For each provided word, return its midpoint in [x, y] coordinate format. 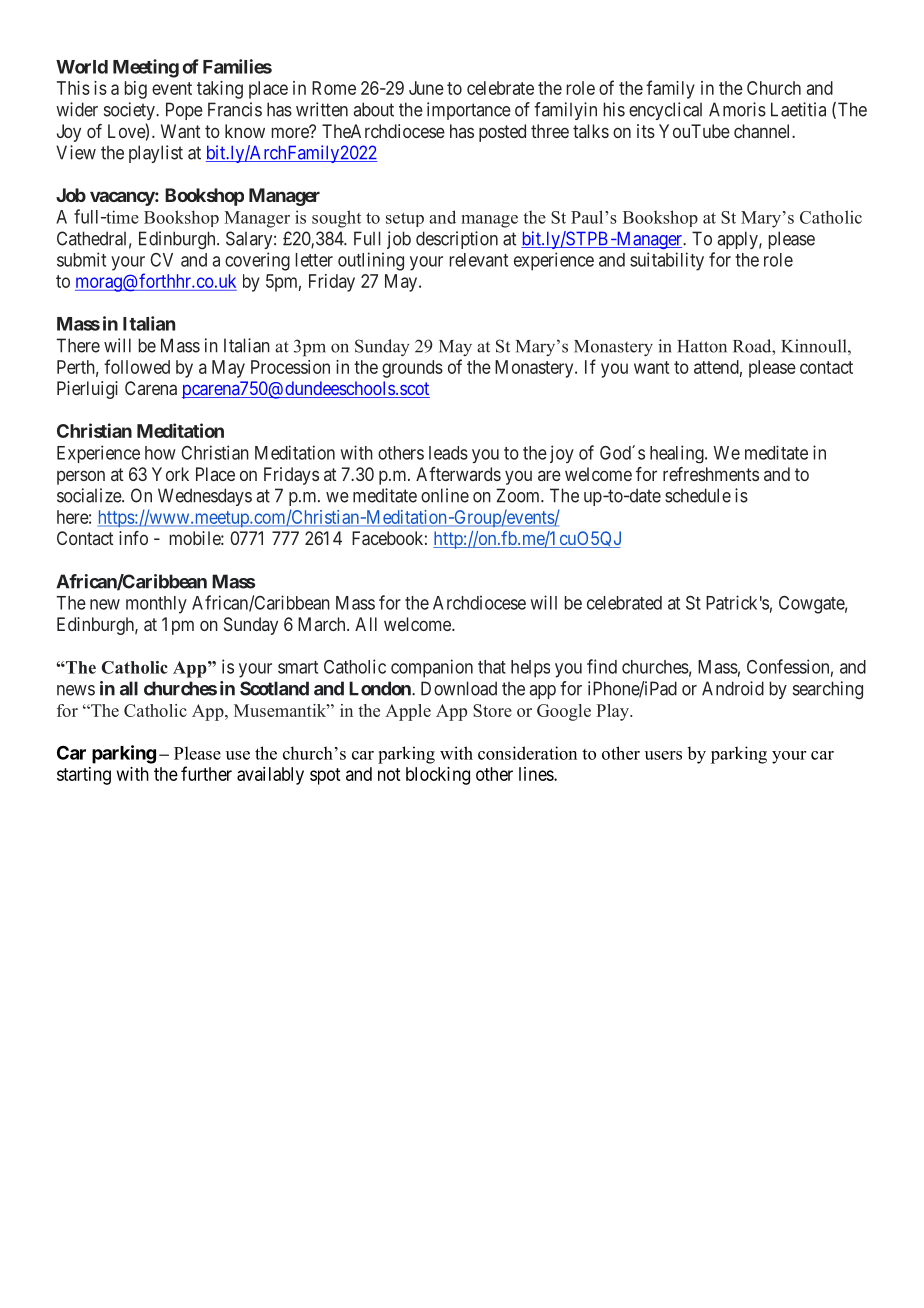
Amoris [737, 109]
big [136, 90]
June [426, 88]
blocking [438, 776]
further [206, 773]
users [663, 755]
